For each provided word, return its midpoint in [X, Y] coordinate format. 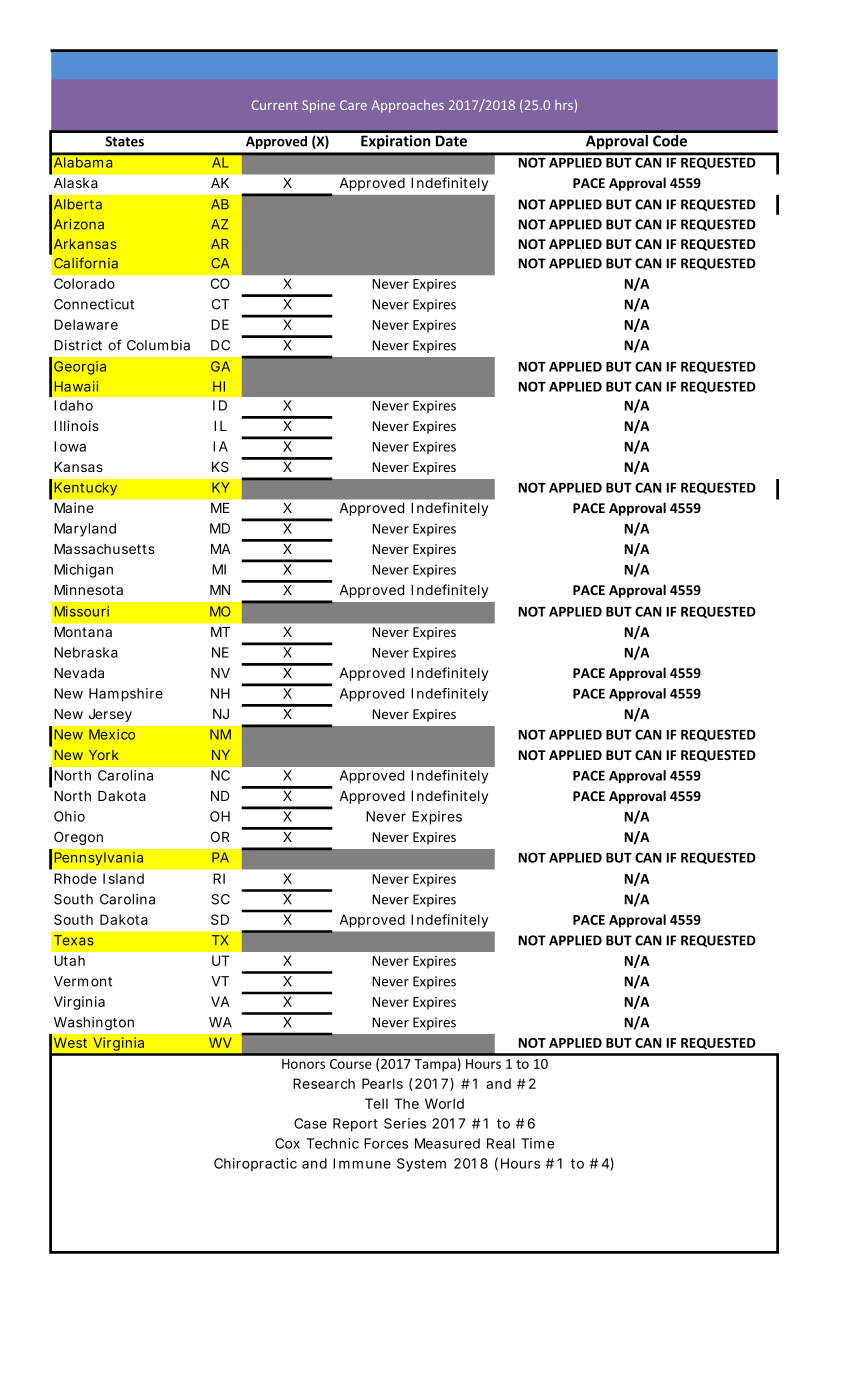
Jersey [110, 715]
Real [501, 1143]
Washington [94, 1024]
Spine [318, 106]
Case [310, 1123]
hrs [564, 105]
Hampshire [126, 695]
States [124, 141]
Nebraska [86, 652]
